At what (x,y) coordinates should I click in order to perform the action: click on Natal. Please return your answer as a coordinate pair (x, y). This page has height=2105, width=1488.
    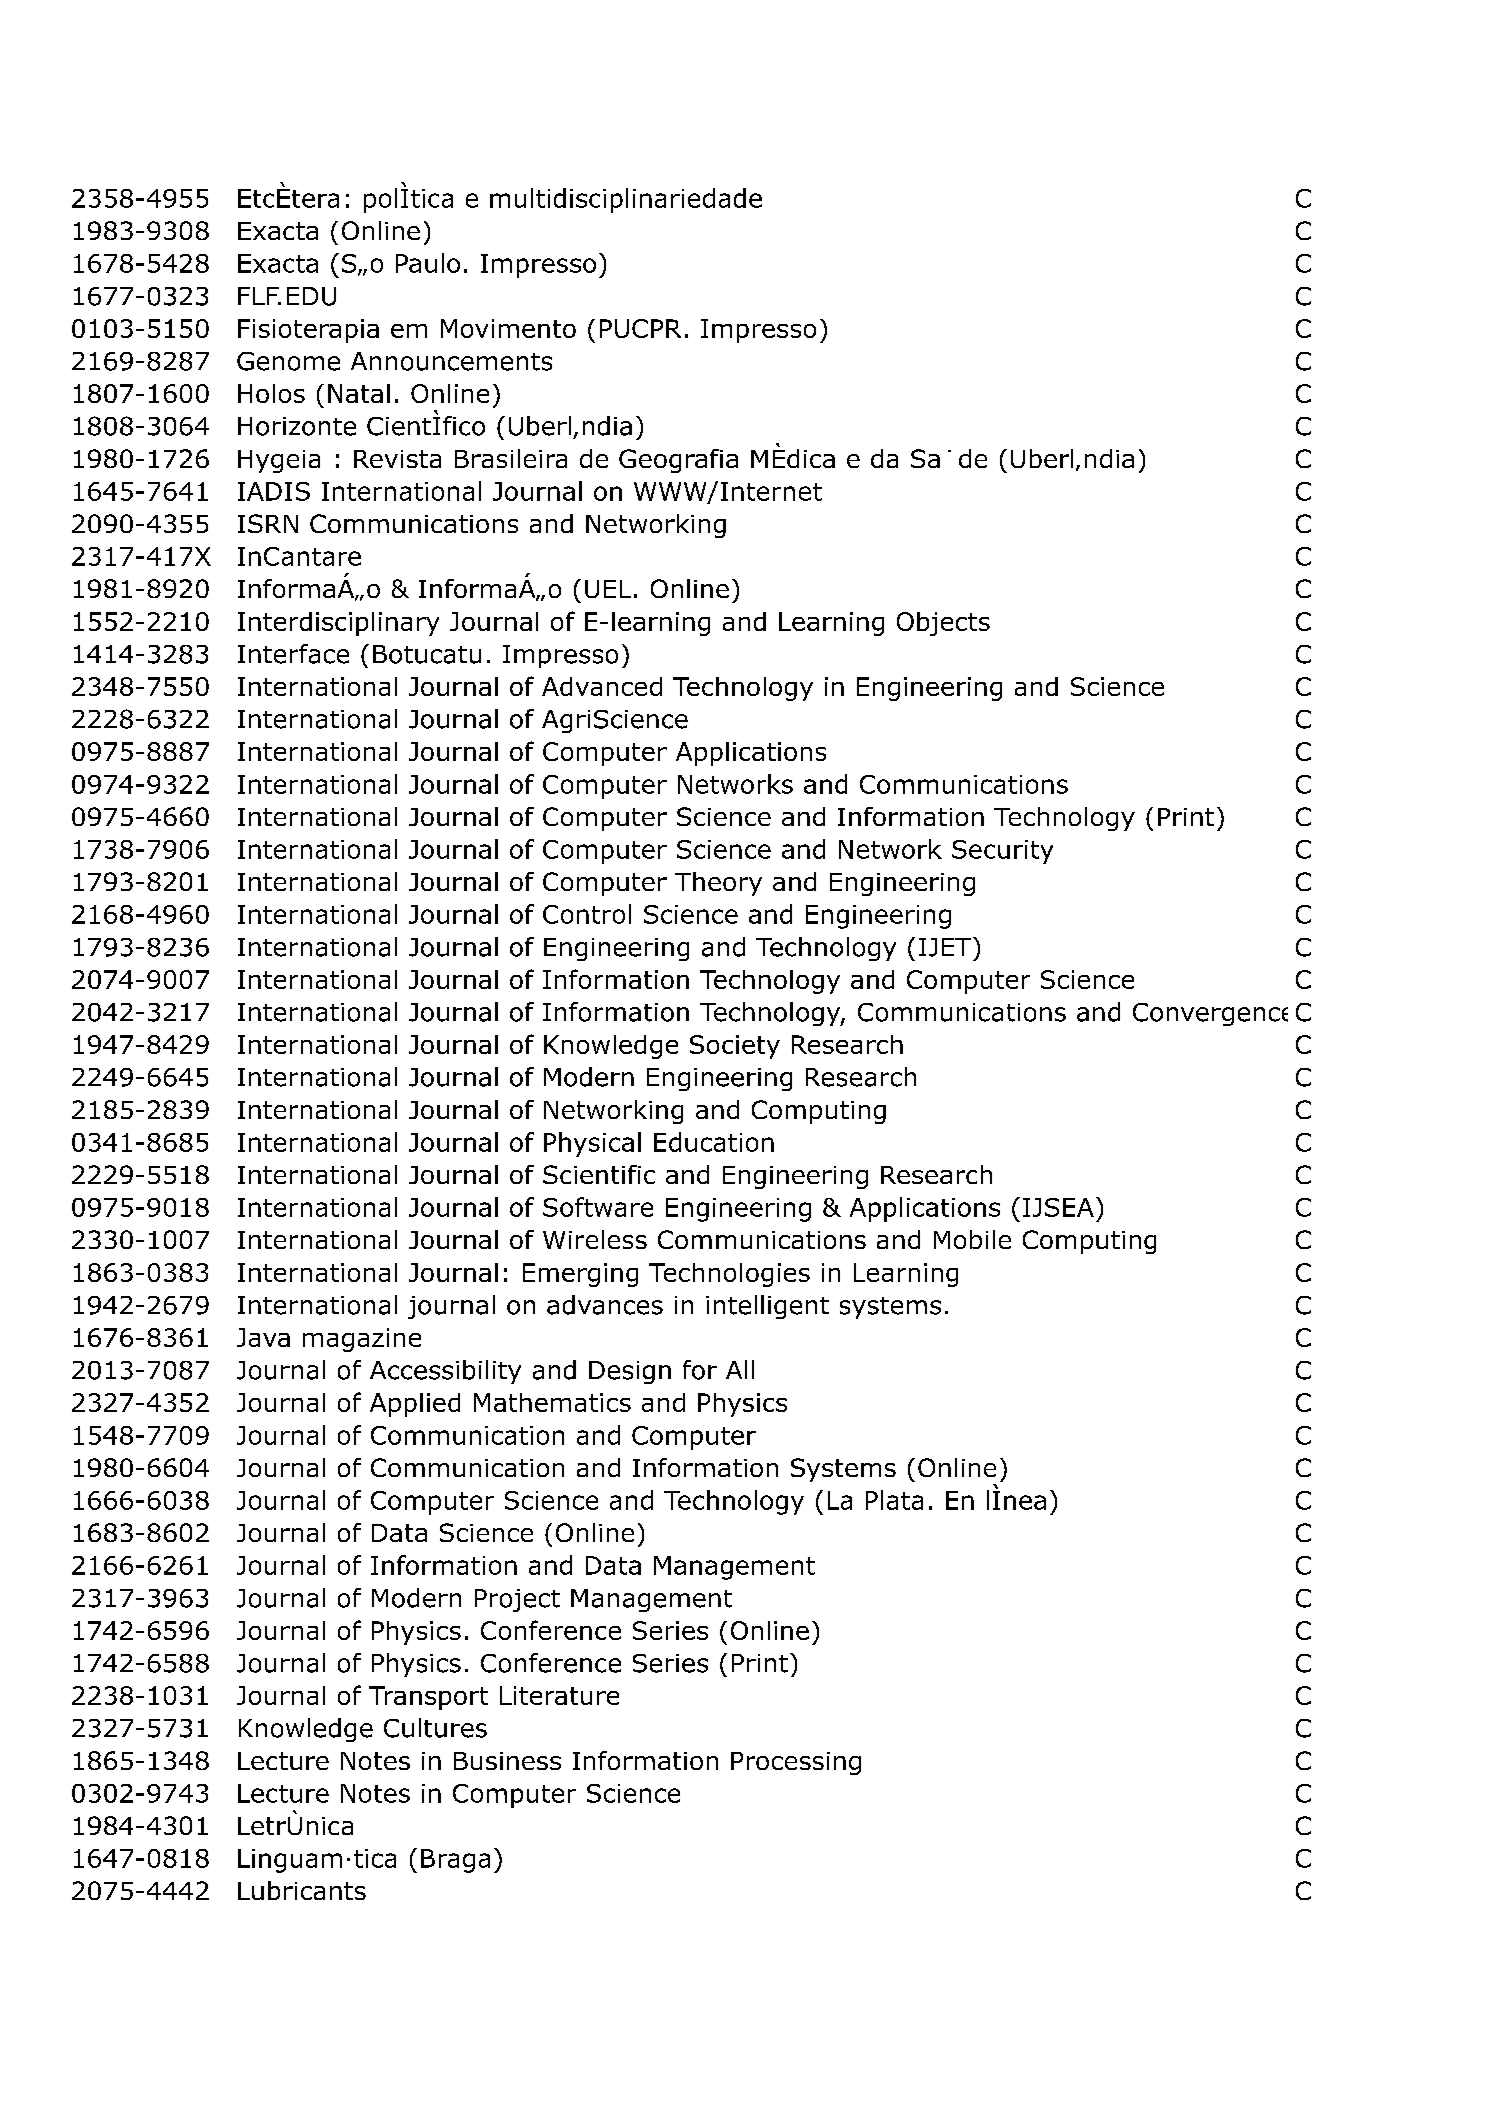
    Looking at the image, I should click on (359, 393).
